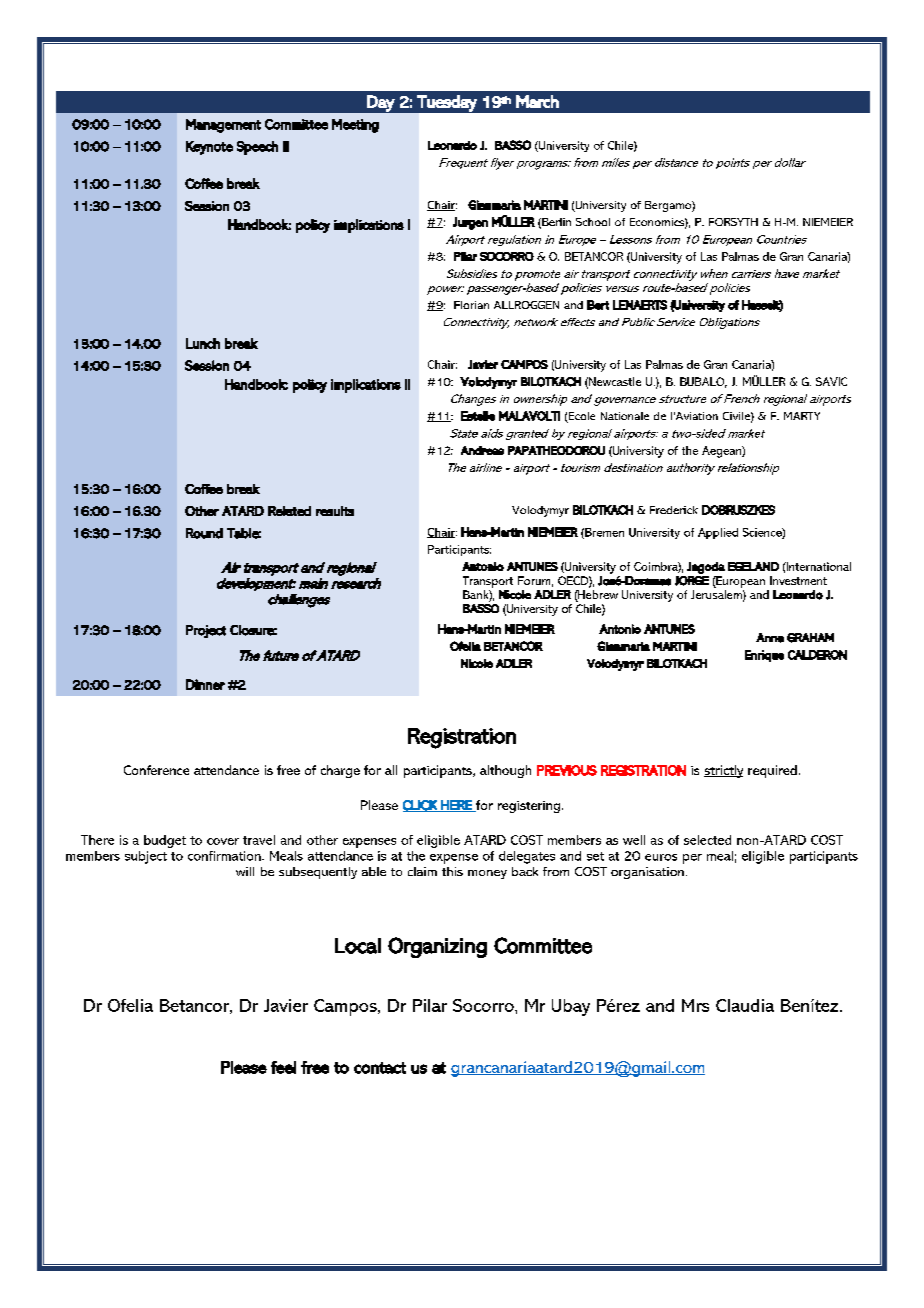 The width and height of the image is (924, 1308). Describe the element at coordinates (529, 807) in the image. I see `registering` at that location.
